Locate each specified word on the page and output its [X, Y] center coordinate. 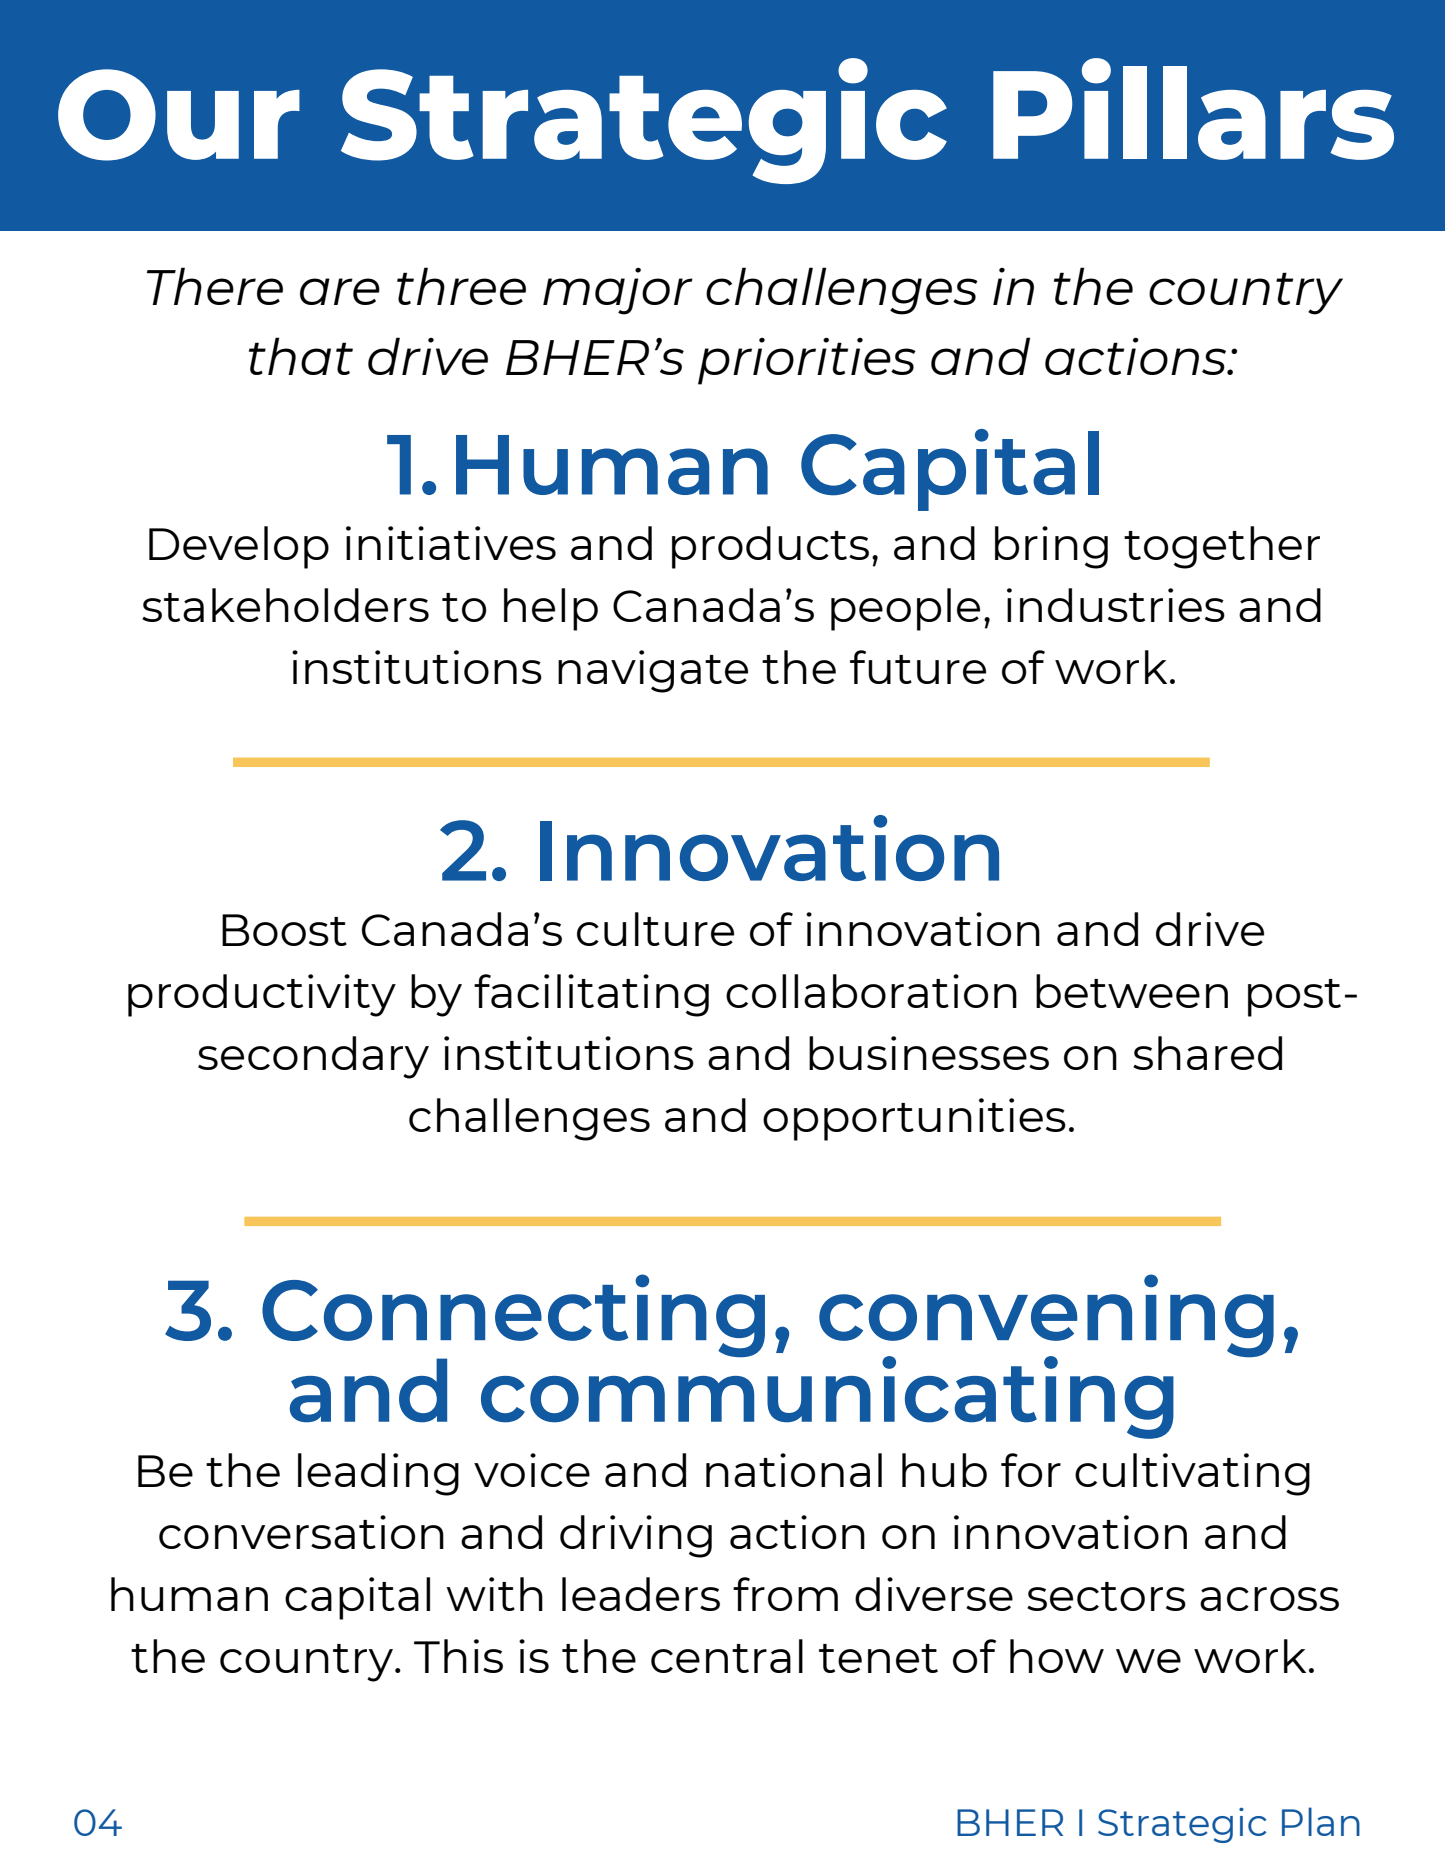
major [618, 291]
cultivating [1192, 1474]
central [727, 1656]
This [458, 1656]
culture [655, 929]
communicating [827, 1396]
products [770, 547]
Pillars [1193, 109]
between [1132, 991]
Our [179, 115]
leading [378, 1474]
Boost [284, 930]
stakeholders [285, 605]
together [1222, 547]
